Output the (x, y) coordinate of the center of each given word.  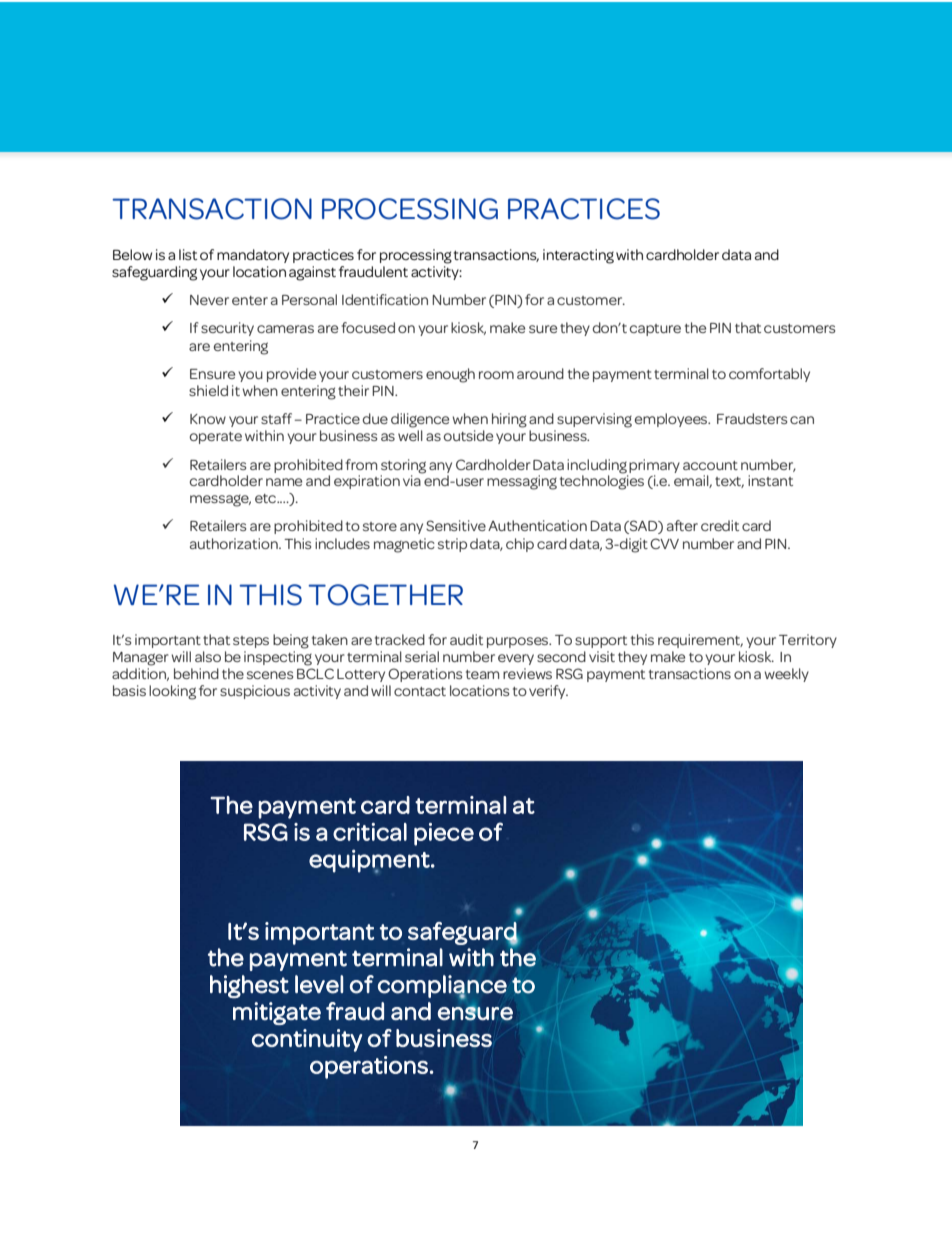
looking (172, 692)
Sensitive (456, 525)
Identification (385, 299)
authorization (235, 543)
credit (720, 525)
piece (444, 834)
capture (655, 330)
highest (249, 986)
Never (209, 300)
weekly (787, 675)
